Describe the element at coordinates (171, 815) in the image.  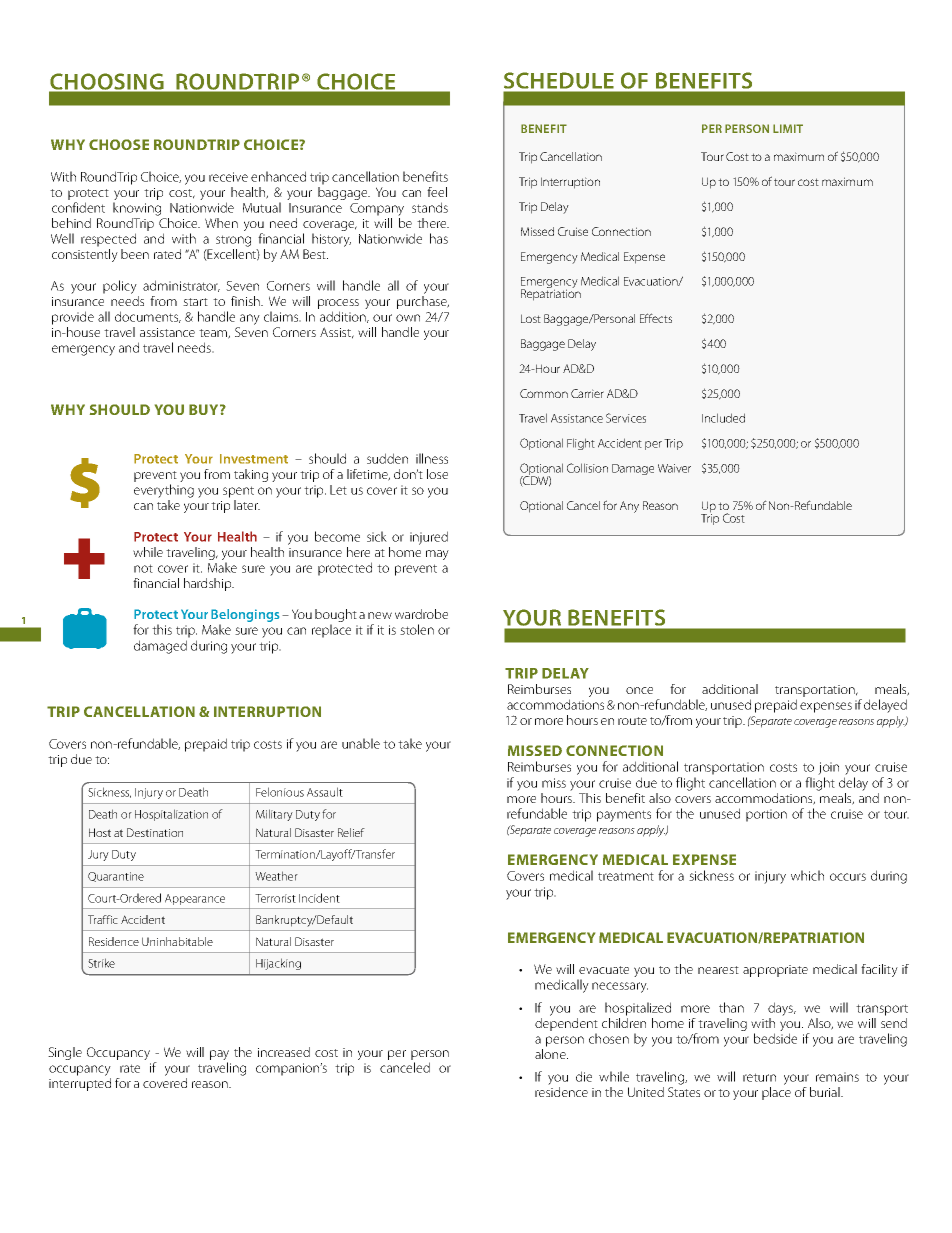
I see `Hospitalization` at that location.
